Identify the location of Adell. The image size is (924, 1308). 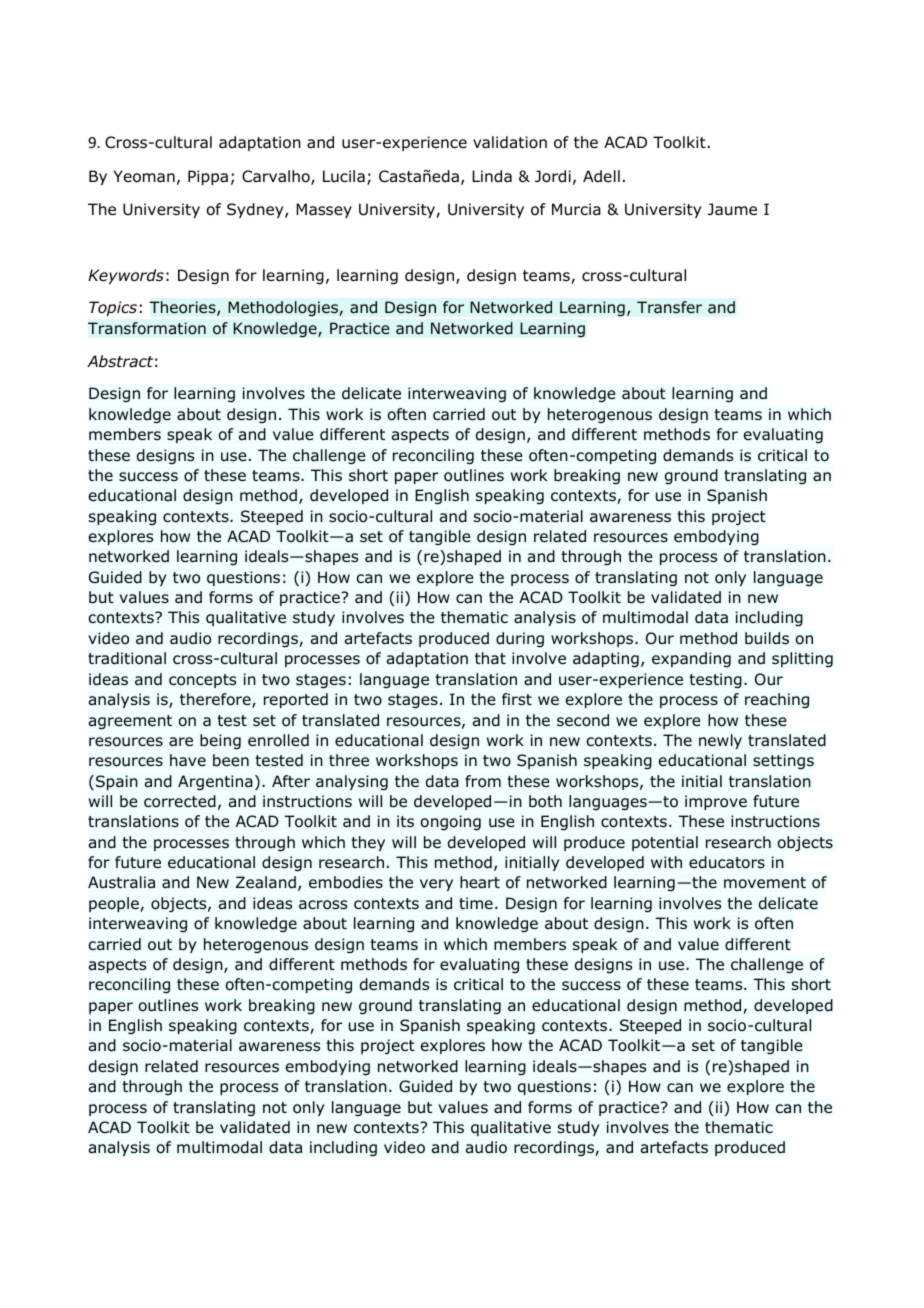
(601, 176).
